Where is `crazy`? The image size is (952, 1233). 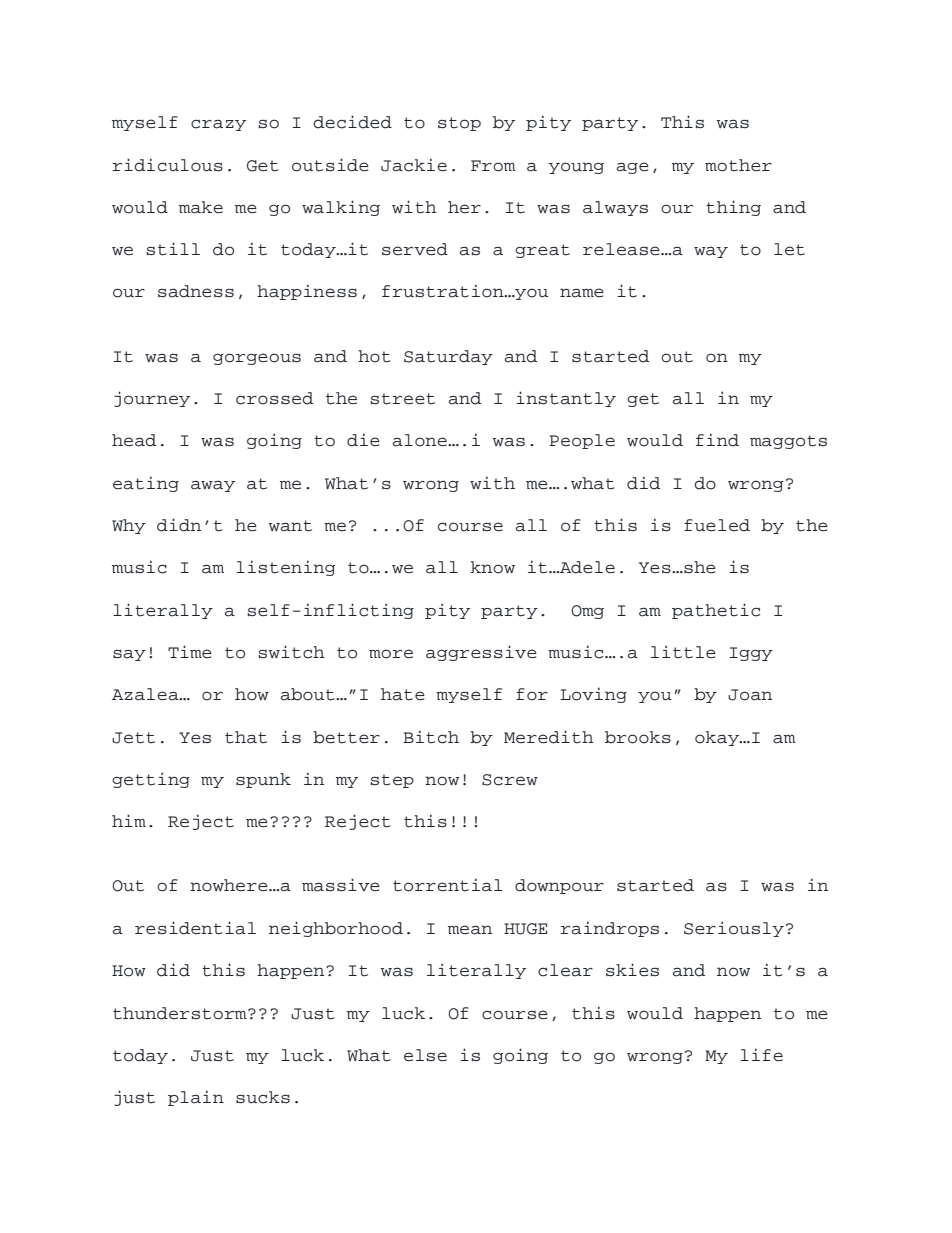
crazy is located at coordinates (218, 125).
